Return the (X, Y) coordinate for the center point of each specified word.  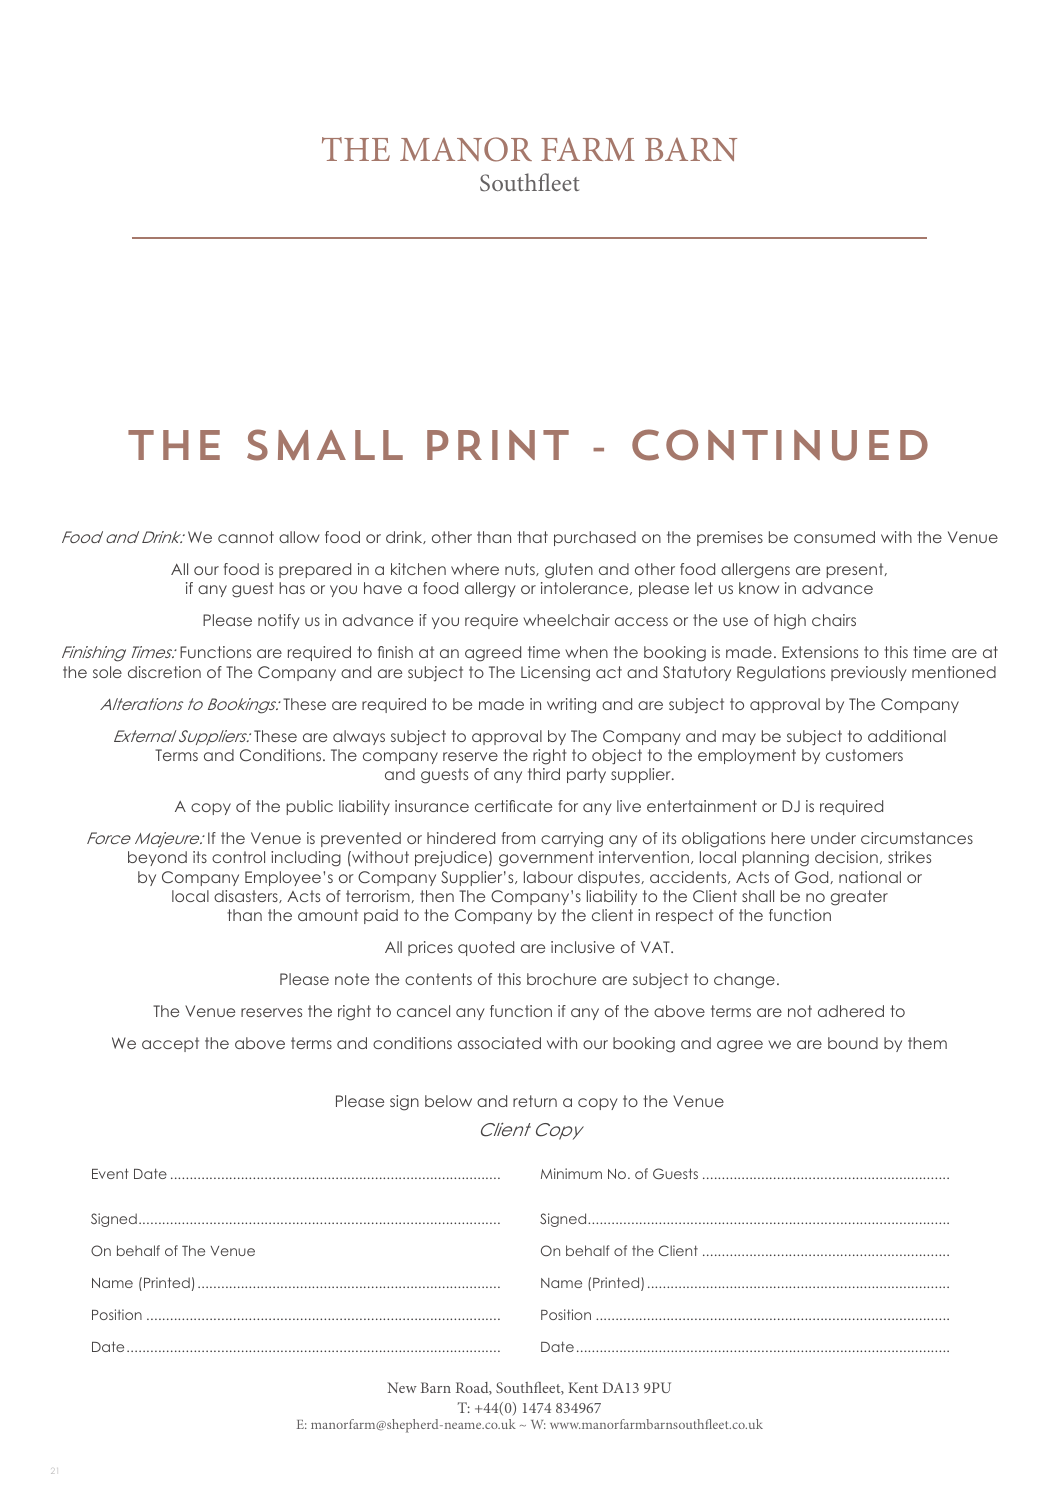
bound (853, 1043)
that (532, 537)
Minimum (571, 1173)
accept (170, 1044)
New (402, 1387)
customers (864, 755)
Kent (583, 1387)
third (544, 774)
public (309, 807)
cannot (246, 537)
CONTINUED (780, 445)
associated (499, 1043)
